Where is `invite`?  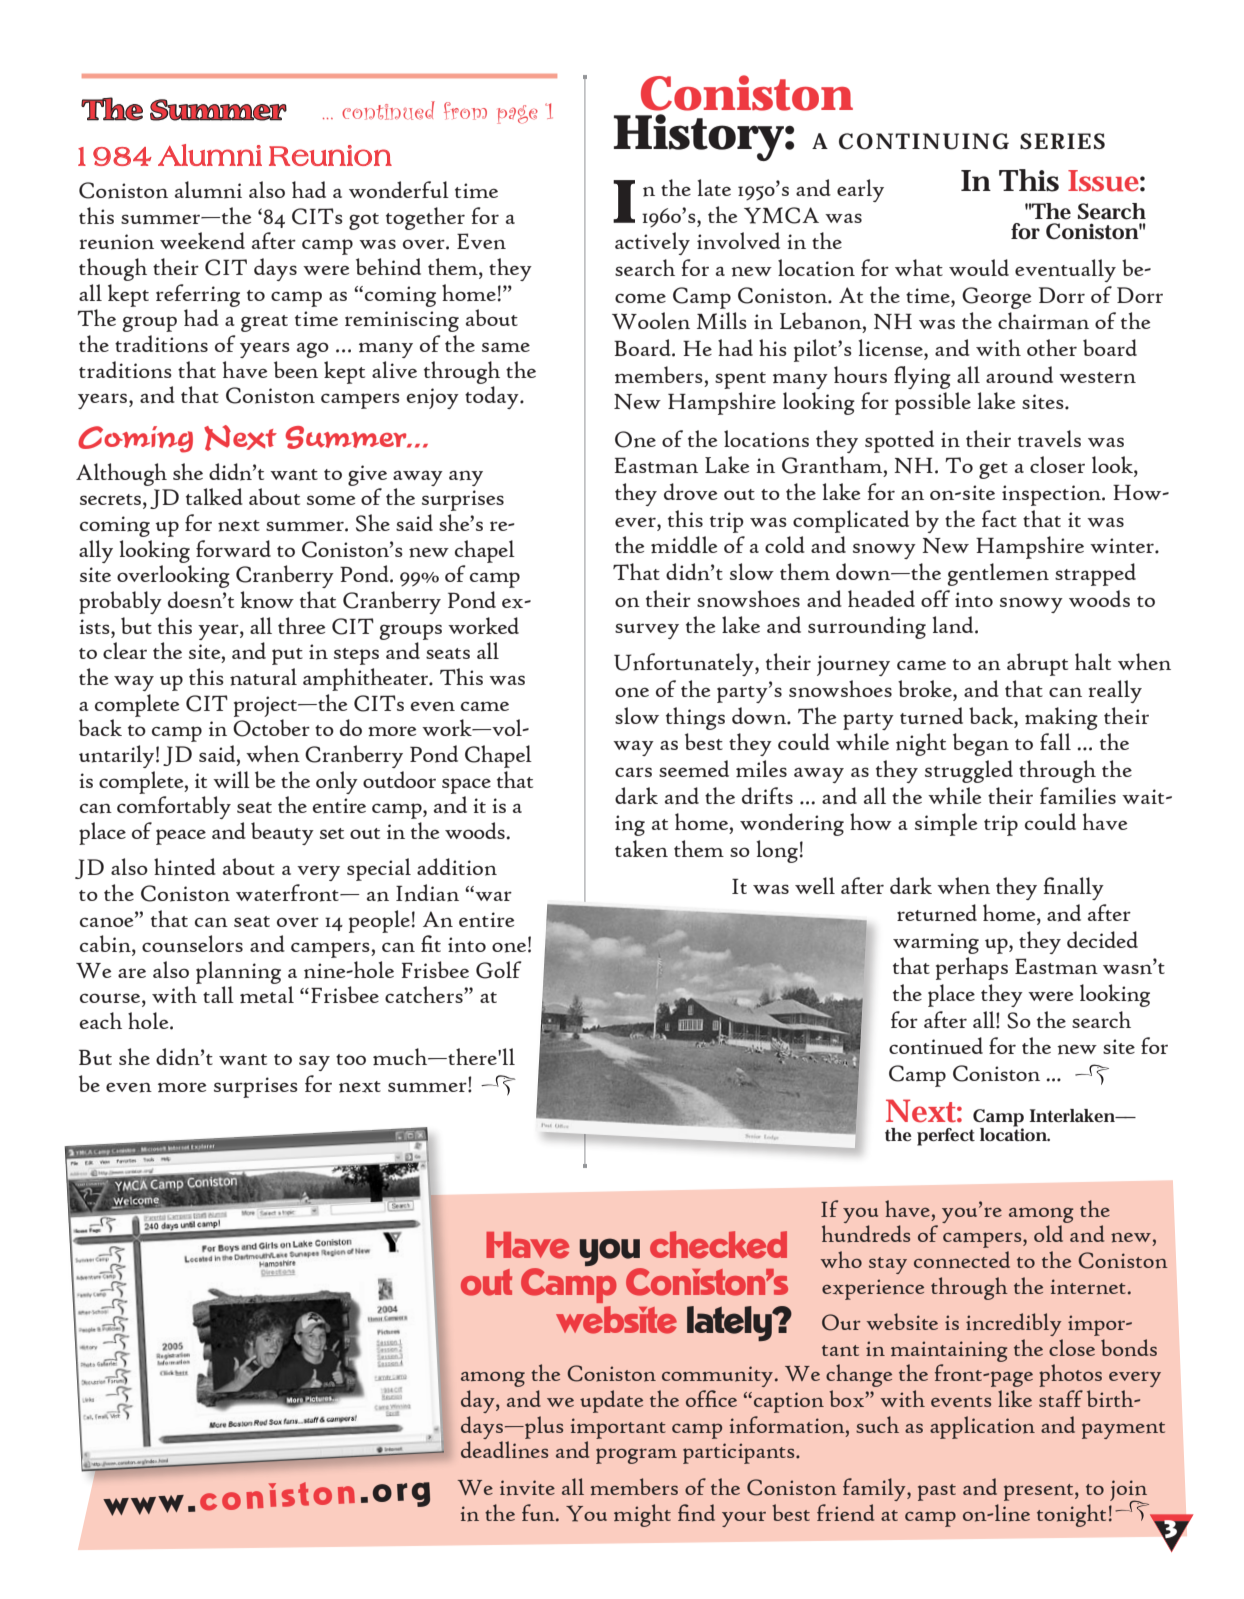
invite is located at coordinates (527, 1488).
